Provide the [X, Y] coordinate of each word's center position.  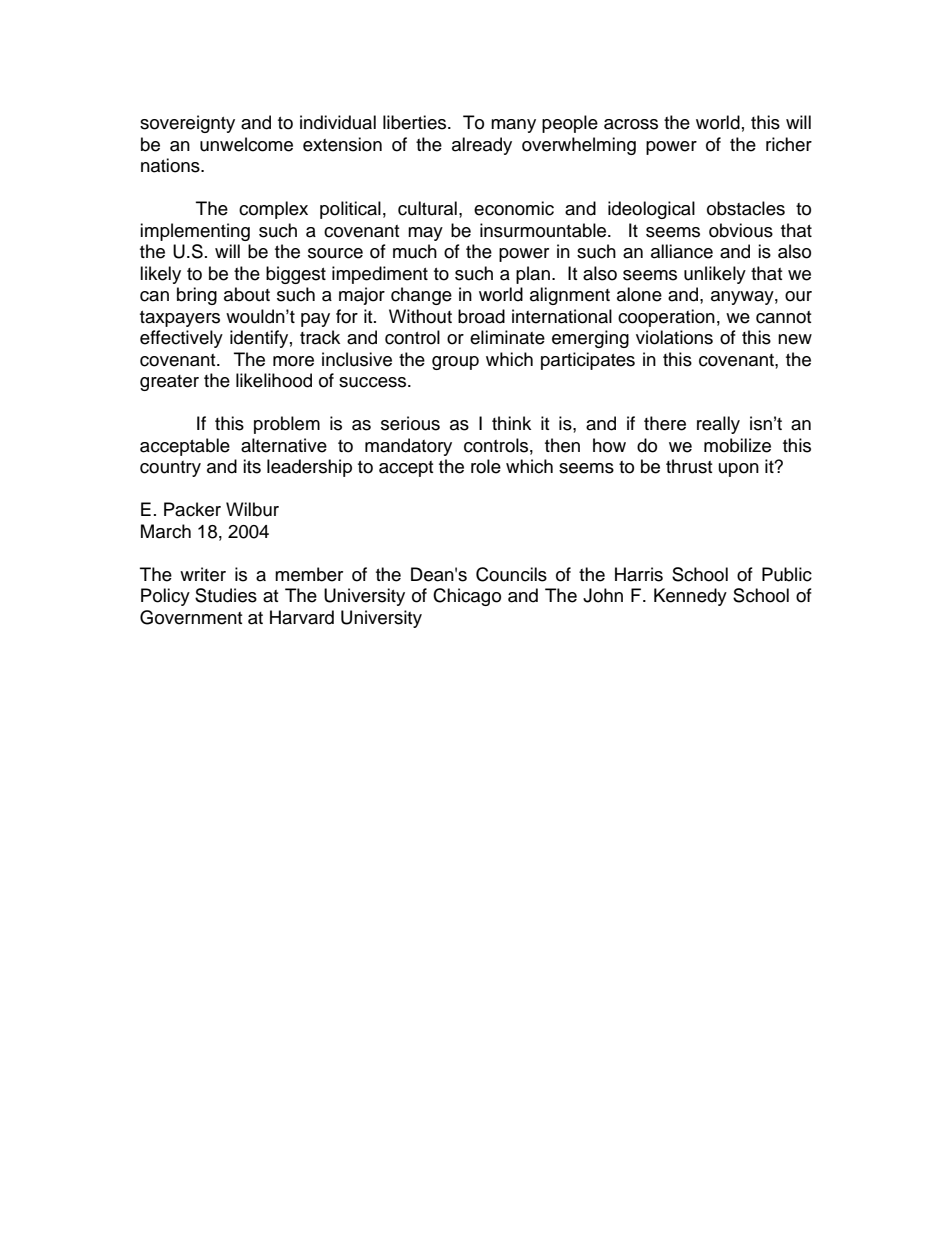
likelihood [274, 380]
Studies [226, 595]
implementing [195, 232]
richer [789, 144]
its [252, 466]
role [486, 466]
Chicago [467, 597]
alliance [682, 251]
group [455, 363]
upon [739, 470]
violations [674, 337]
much [415, 251]
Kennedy [690, 597]
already [482, 146]
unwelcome [246, 144]
